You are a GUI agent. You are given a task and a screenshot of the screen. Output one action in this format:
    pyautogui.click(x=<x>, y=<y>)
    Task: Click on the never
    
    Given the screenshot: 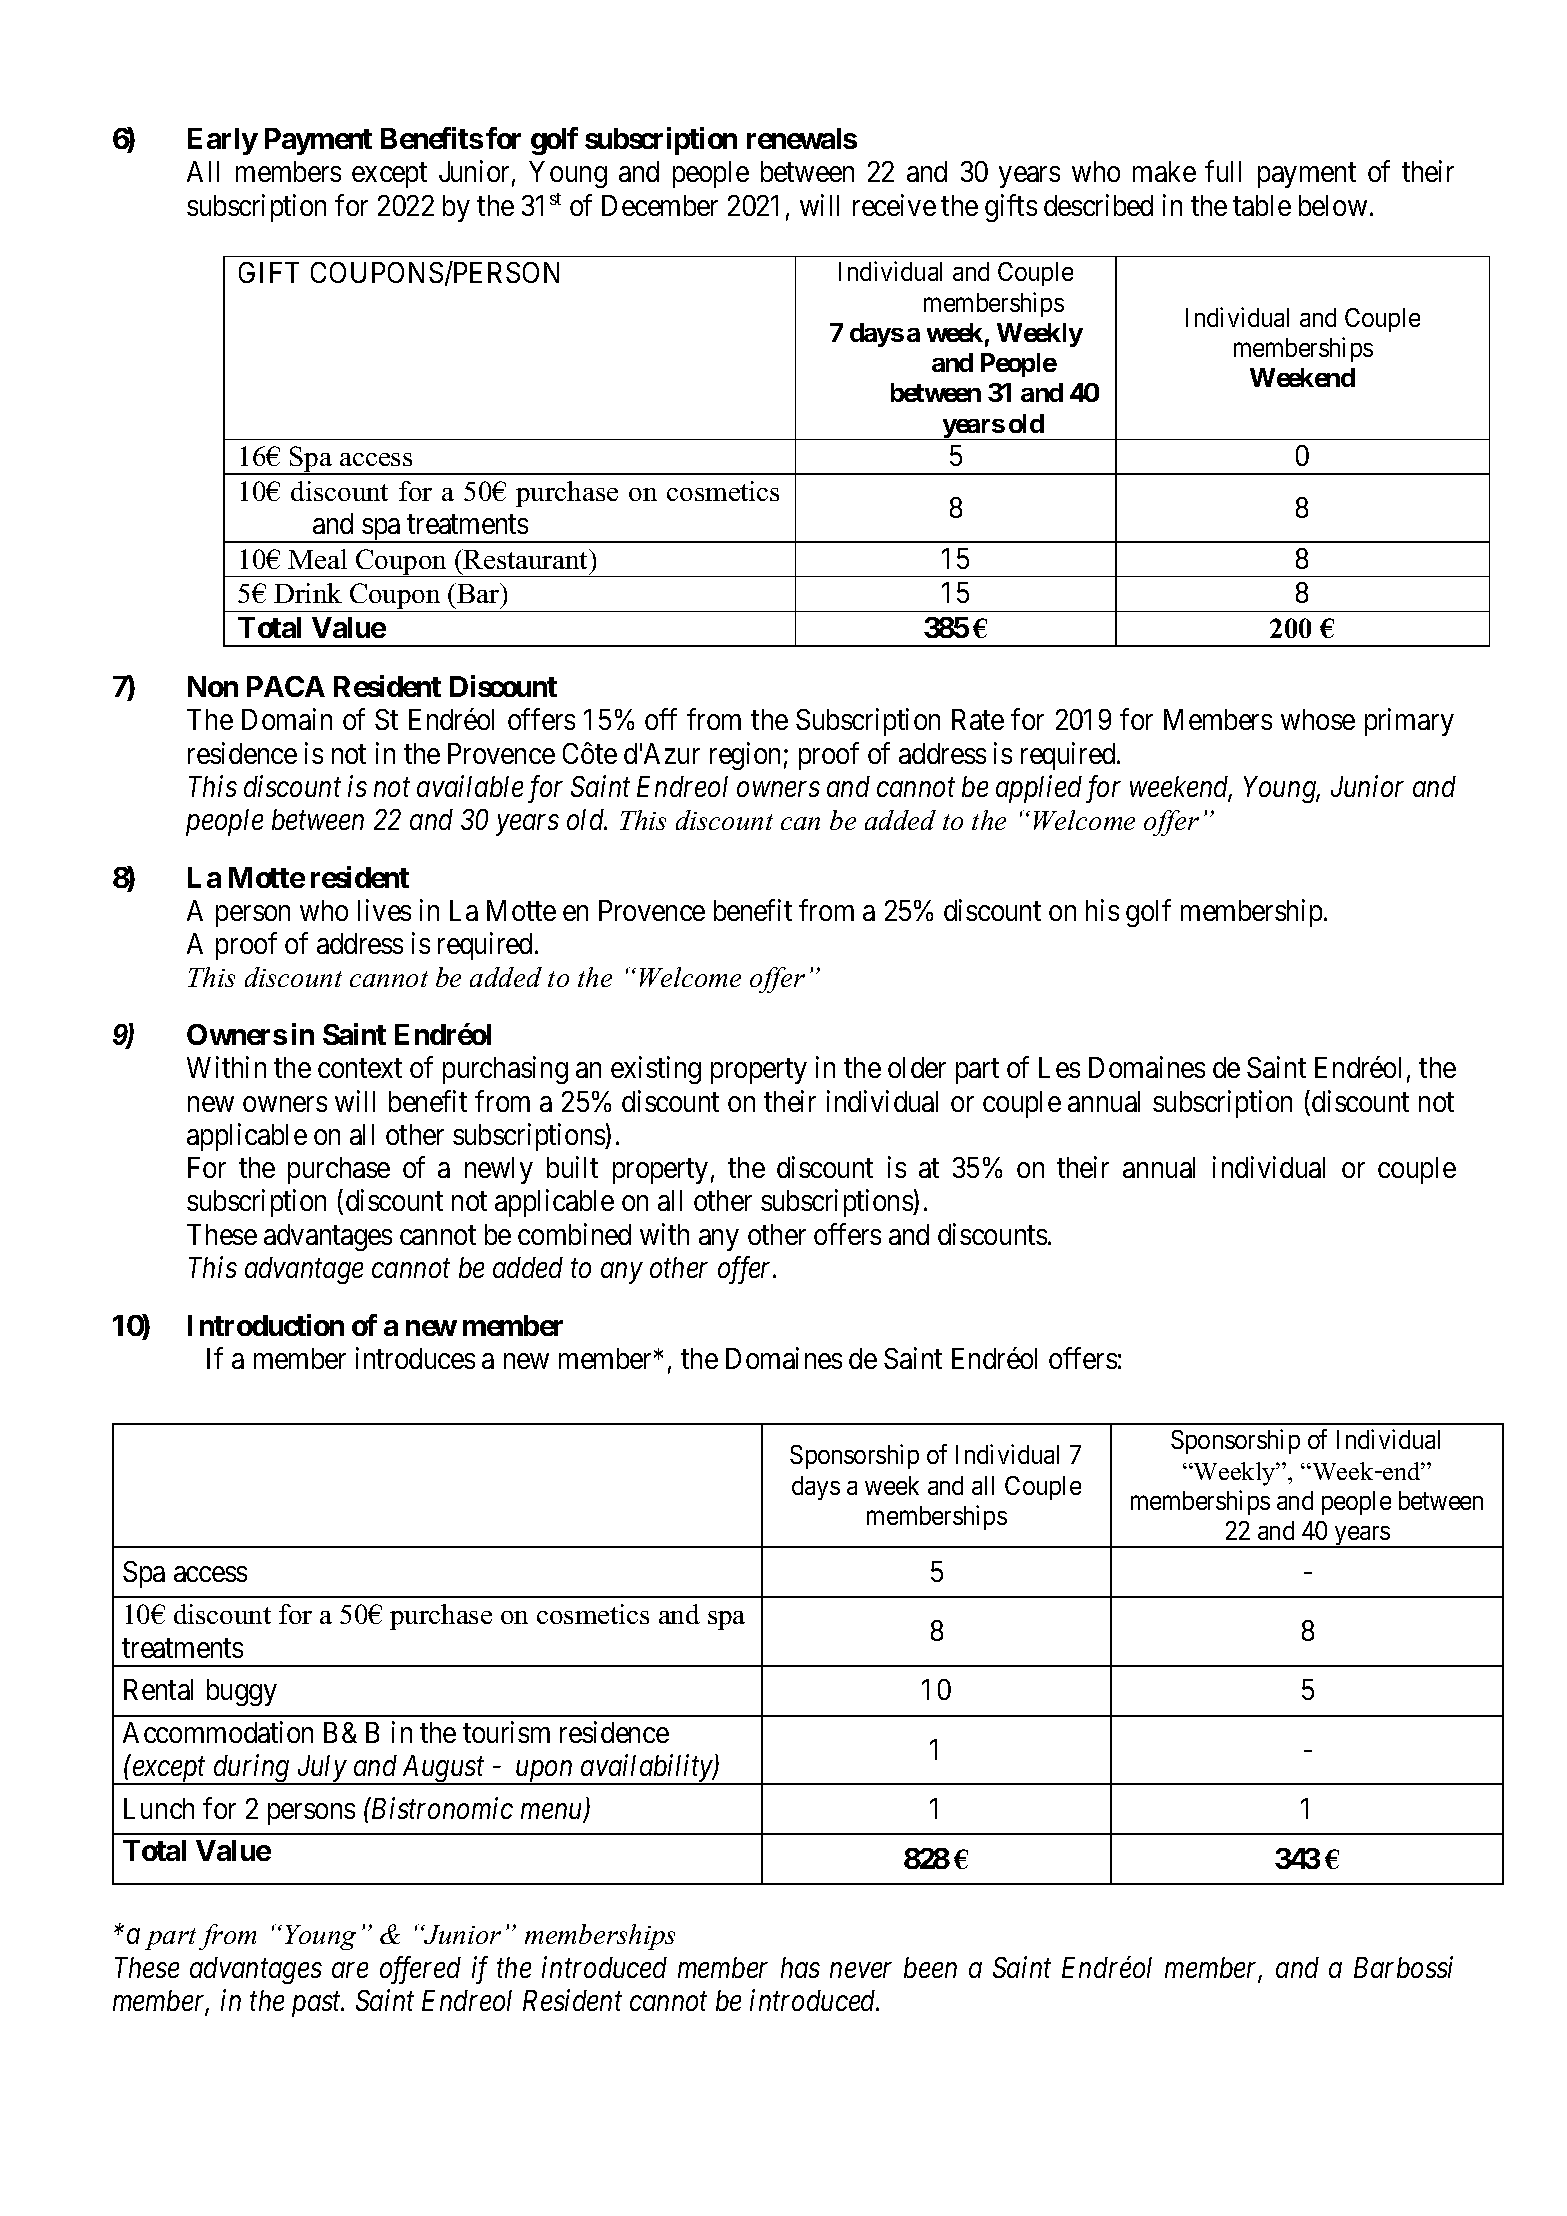 What is the action you would take?
    pyautogui.click(x=860, y=1970)
